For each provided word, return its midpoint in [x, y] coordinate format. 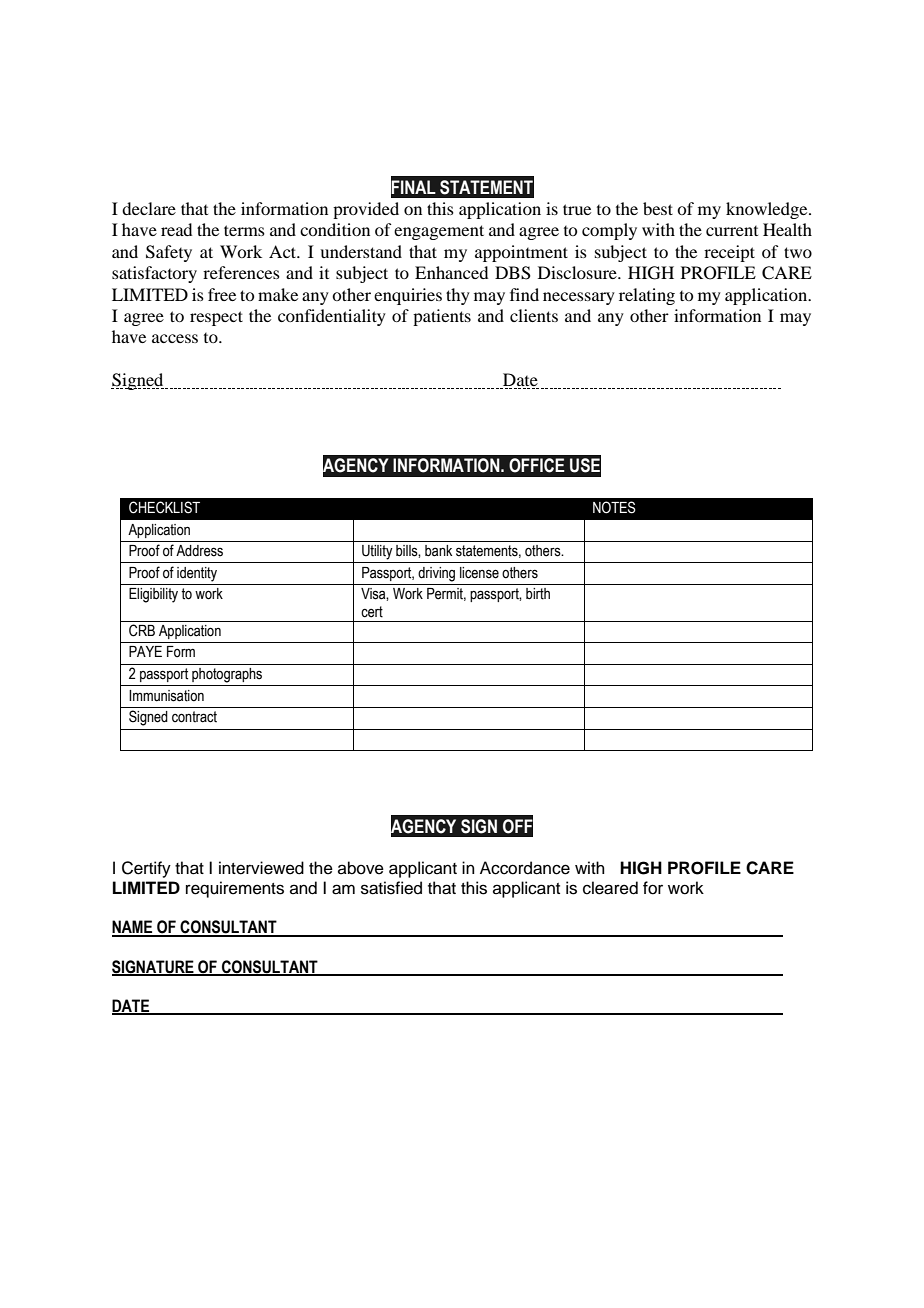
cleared [610, 888]
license [479, 573]
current [732, 231]
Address [199, 551]
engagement [439, 232]
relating [647, 296]
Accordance [525, 868]
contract [194, 717]
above [361, 868]
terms [244, 230]
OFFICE [537, 465]
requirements [235, 889]
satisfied [391, 888]
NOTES [614, 507]
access [175, 338]
